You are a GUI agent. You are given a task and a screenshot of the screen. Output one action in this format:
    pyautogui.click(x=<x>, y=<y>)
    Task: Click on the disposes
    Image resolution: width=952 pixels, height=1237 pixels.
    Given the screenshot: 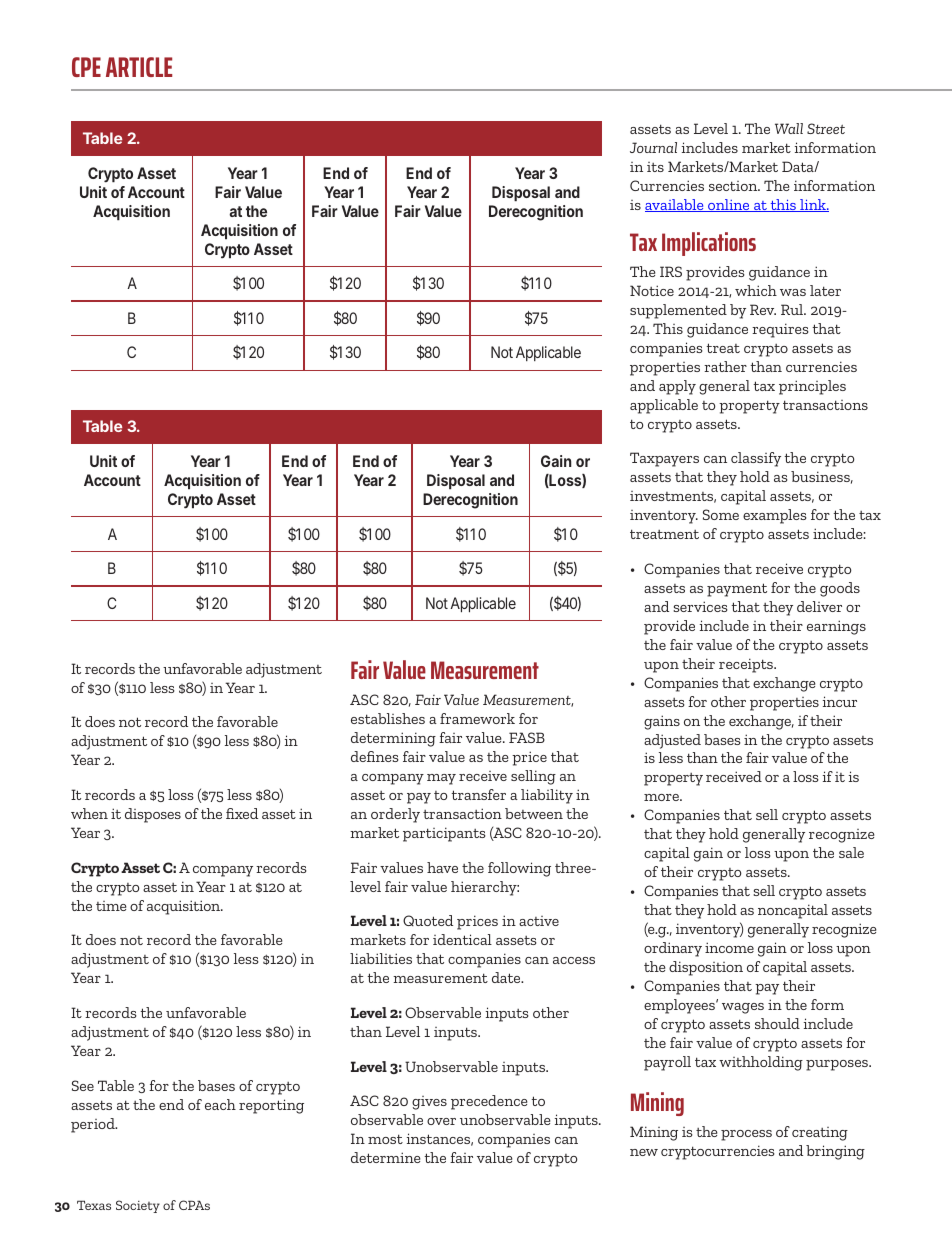 What is the action you would take?
    pyautogui.click(x=153, y=815)
